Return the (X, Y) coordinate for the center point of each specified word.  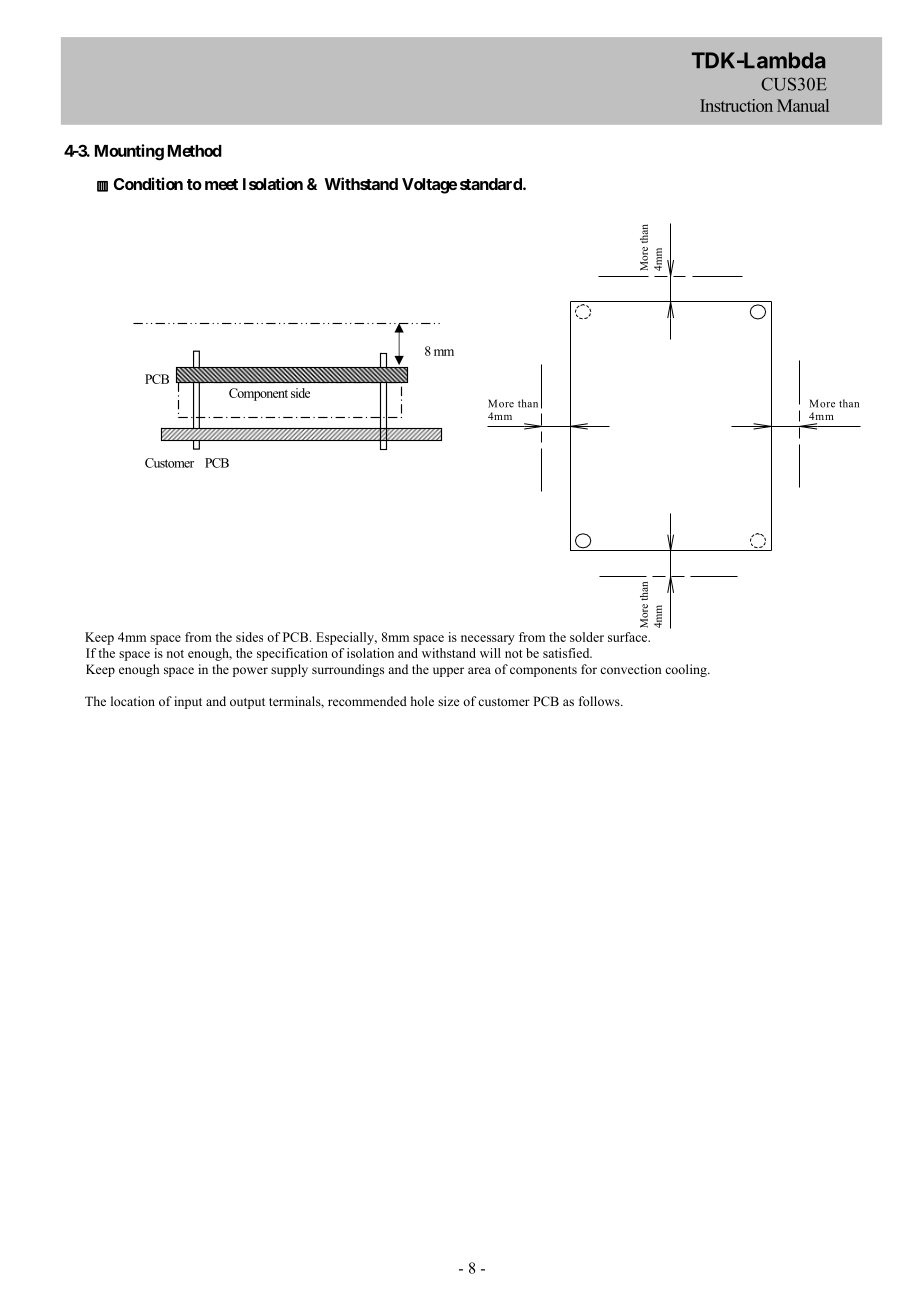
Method (195, 151)
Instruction (736, 105)
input (188, 702)
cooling (687, 670)
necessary (488, 640)
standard (492, 184)
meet (221, 184)
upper (448, 672)
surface (629, 637)
